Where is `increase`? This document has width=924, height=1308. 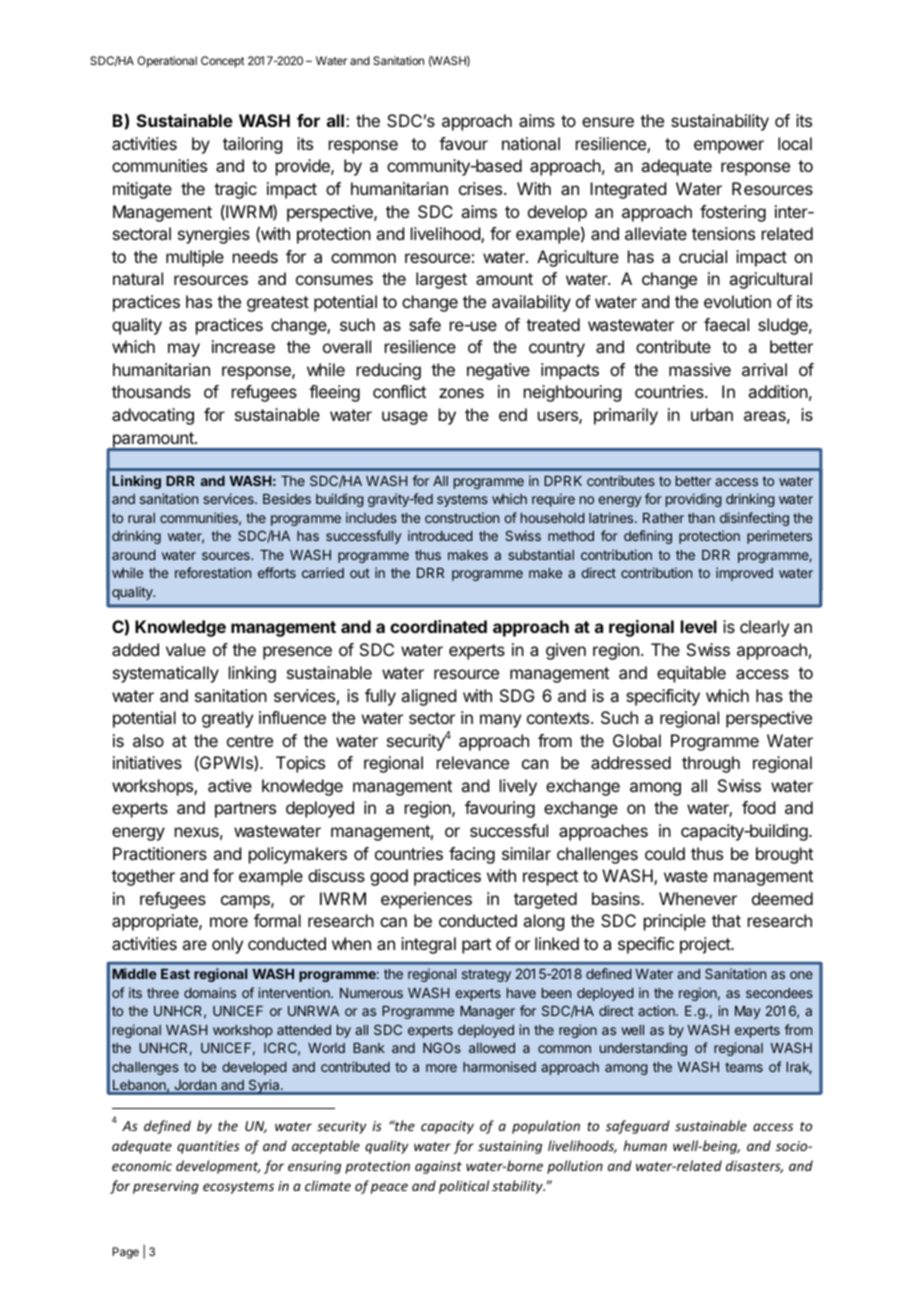 increase is located at coordinates (243, 346).
